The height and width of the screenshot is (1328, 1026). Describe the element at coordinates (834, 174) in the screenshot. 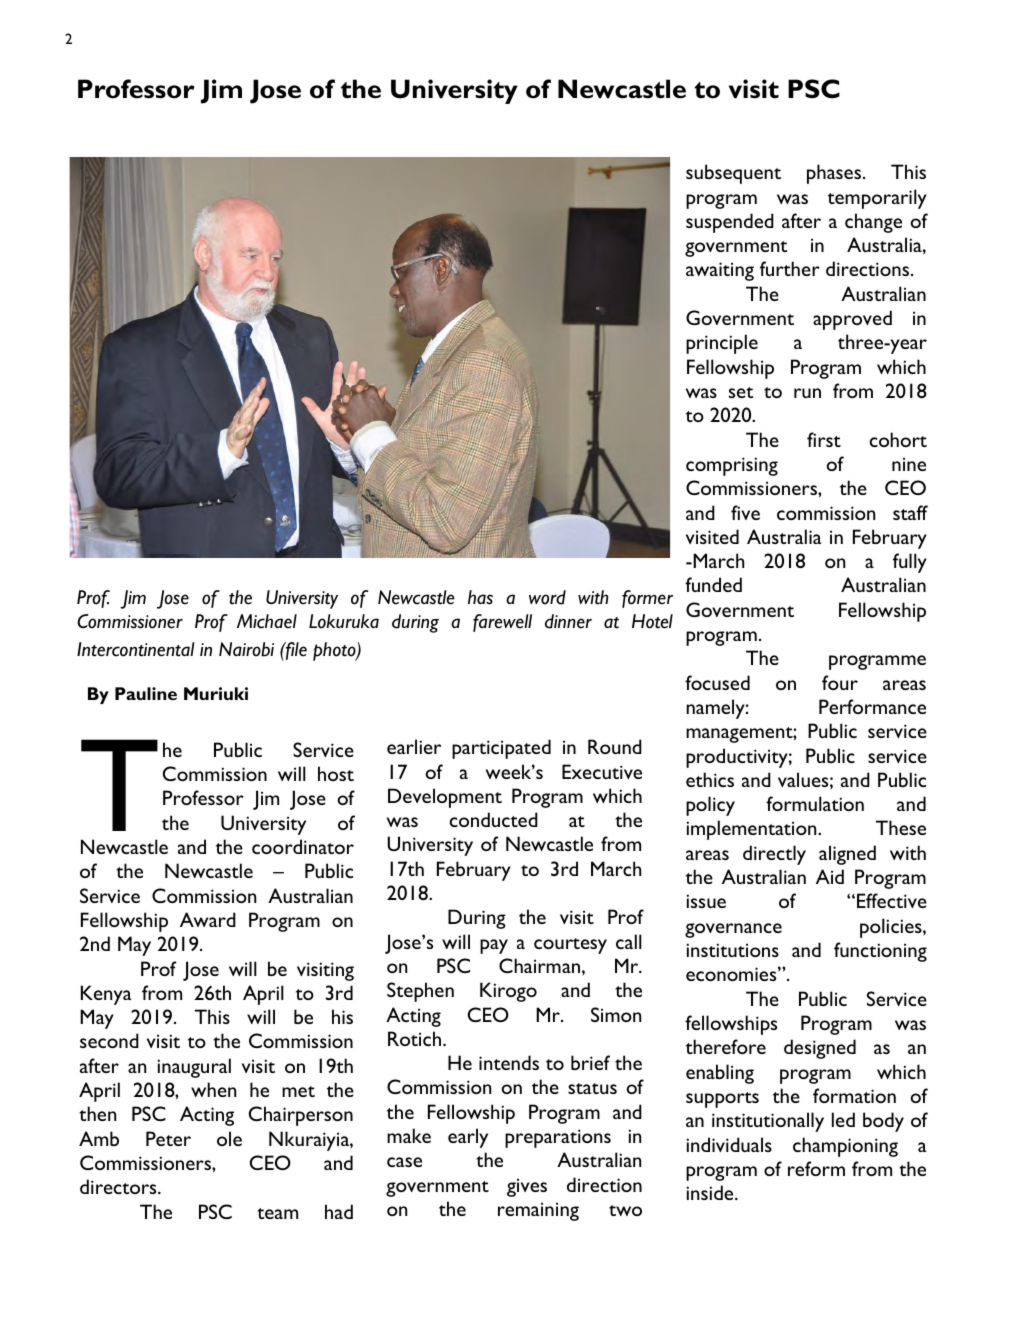

I see `phases` at that location.
